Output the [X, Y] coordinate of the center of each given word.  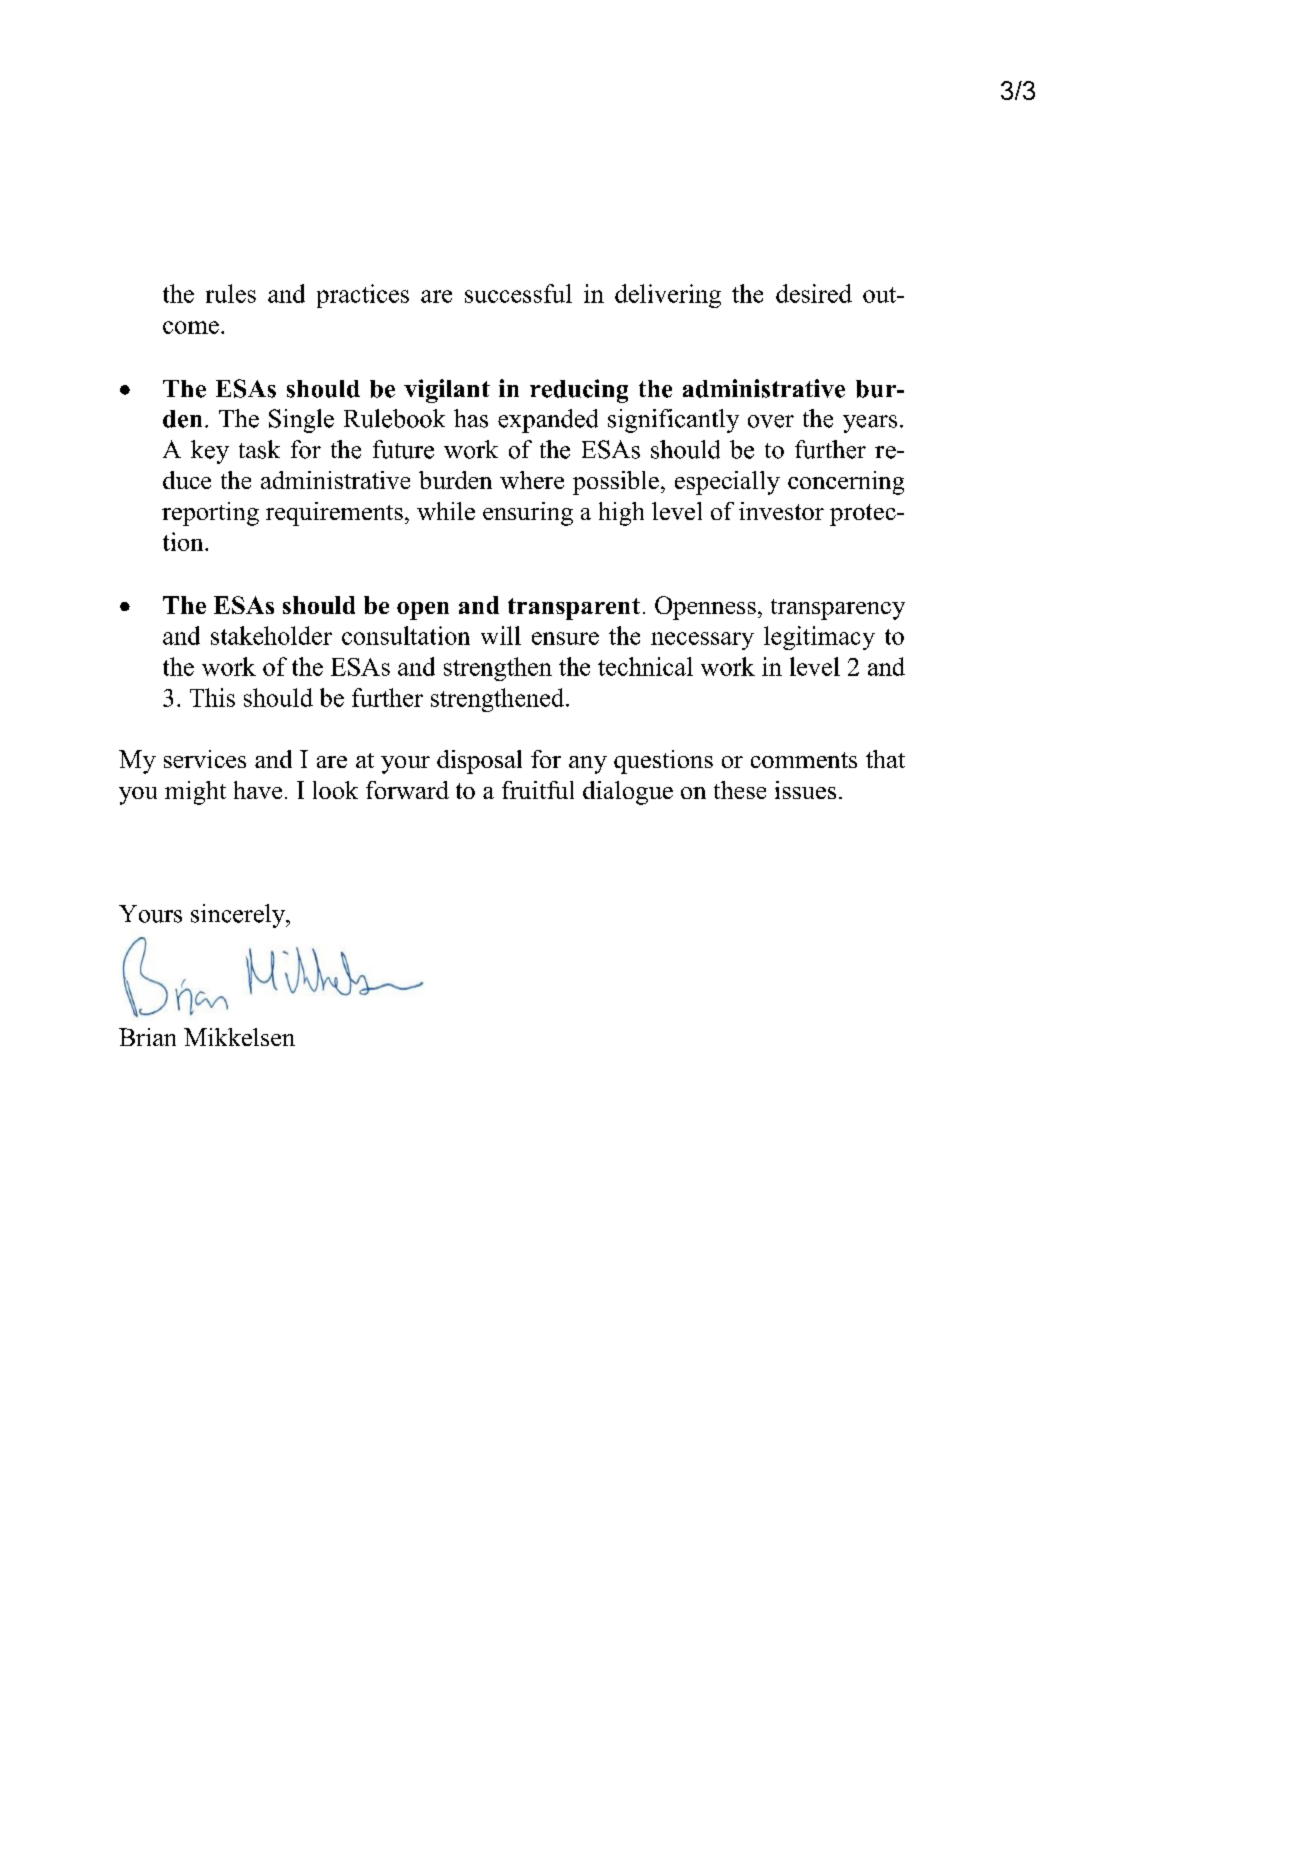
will [501, 635]
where [532, 480]
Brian [147, 1037]
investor [781, 511]
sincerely [239, 916]
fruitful [538, 790]
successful [518, 293]
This [212, 697]
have [258, 790]
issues [805, 790]
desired [814, 293]
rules [231, 293]
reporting [210, 514]
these [740, 790]
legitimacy [819, 638]
